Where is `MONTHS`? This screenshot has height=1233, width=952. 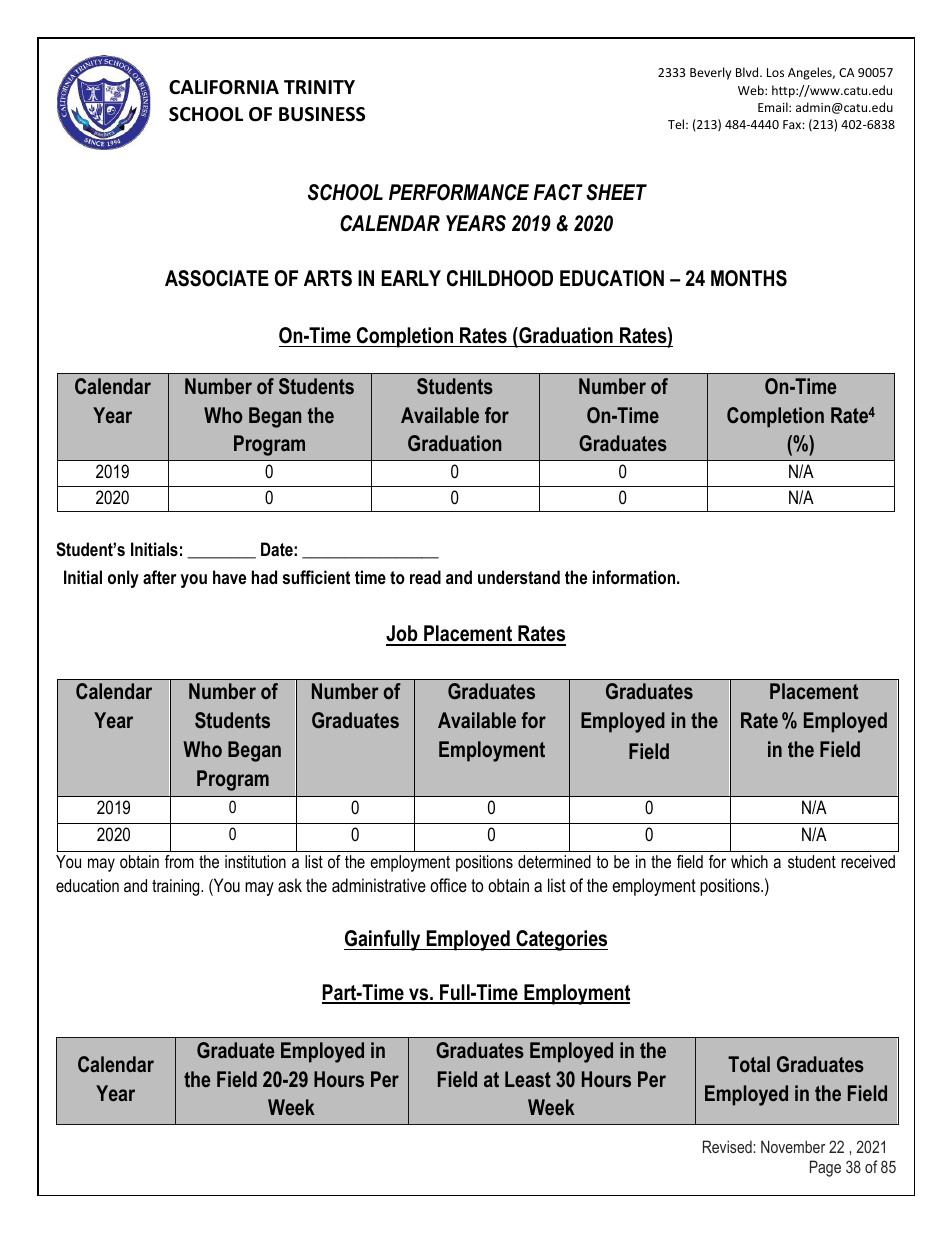
MONTHS is located at coordinates (749, 278).
